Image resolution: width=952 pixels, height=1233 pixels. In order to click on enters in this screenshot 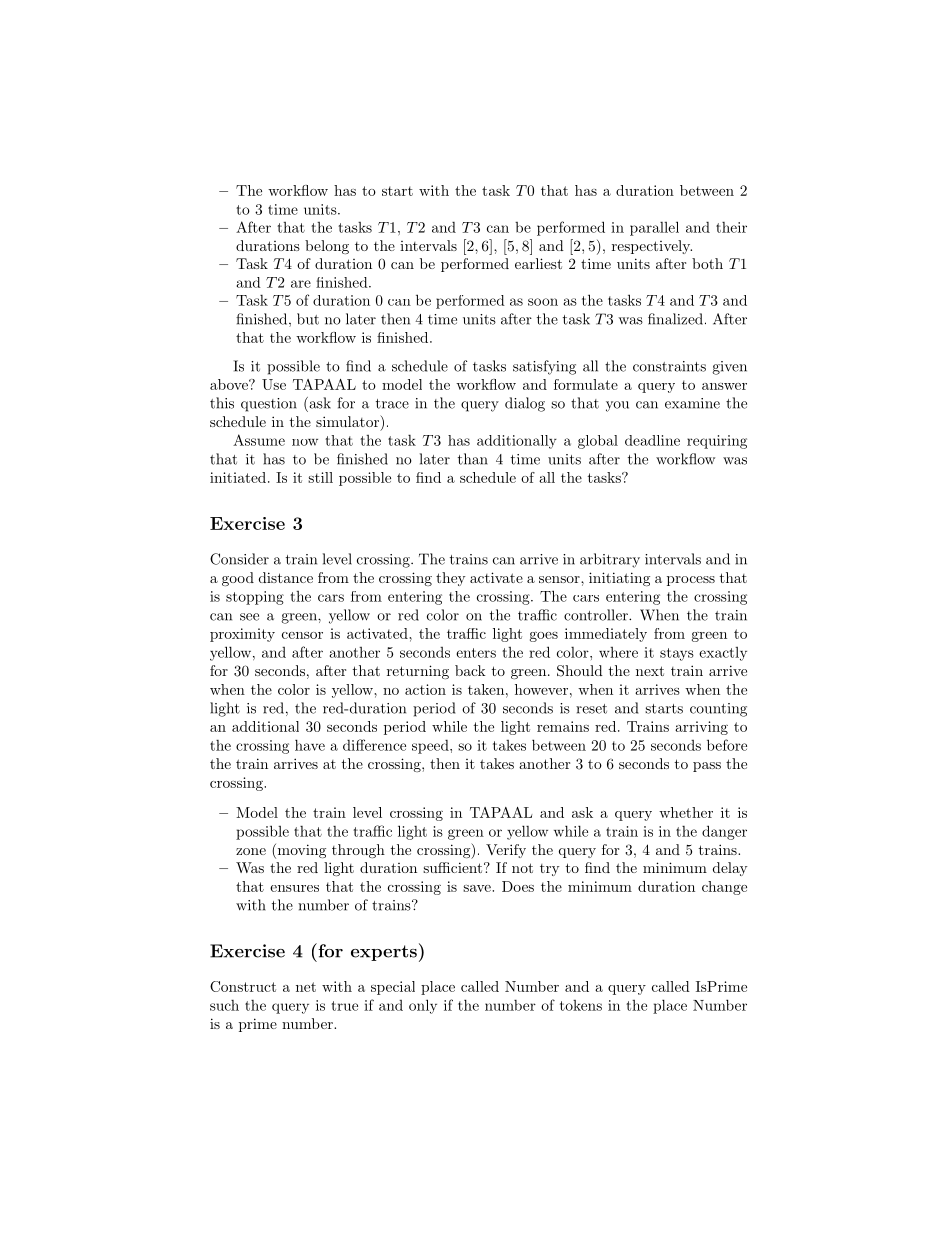, I will do `click(476, 653)`.
